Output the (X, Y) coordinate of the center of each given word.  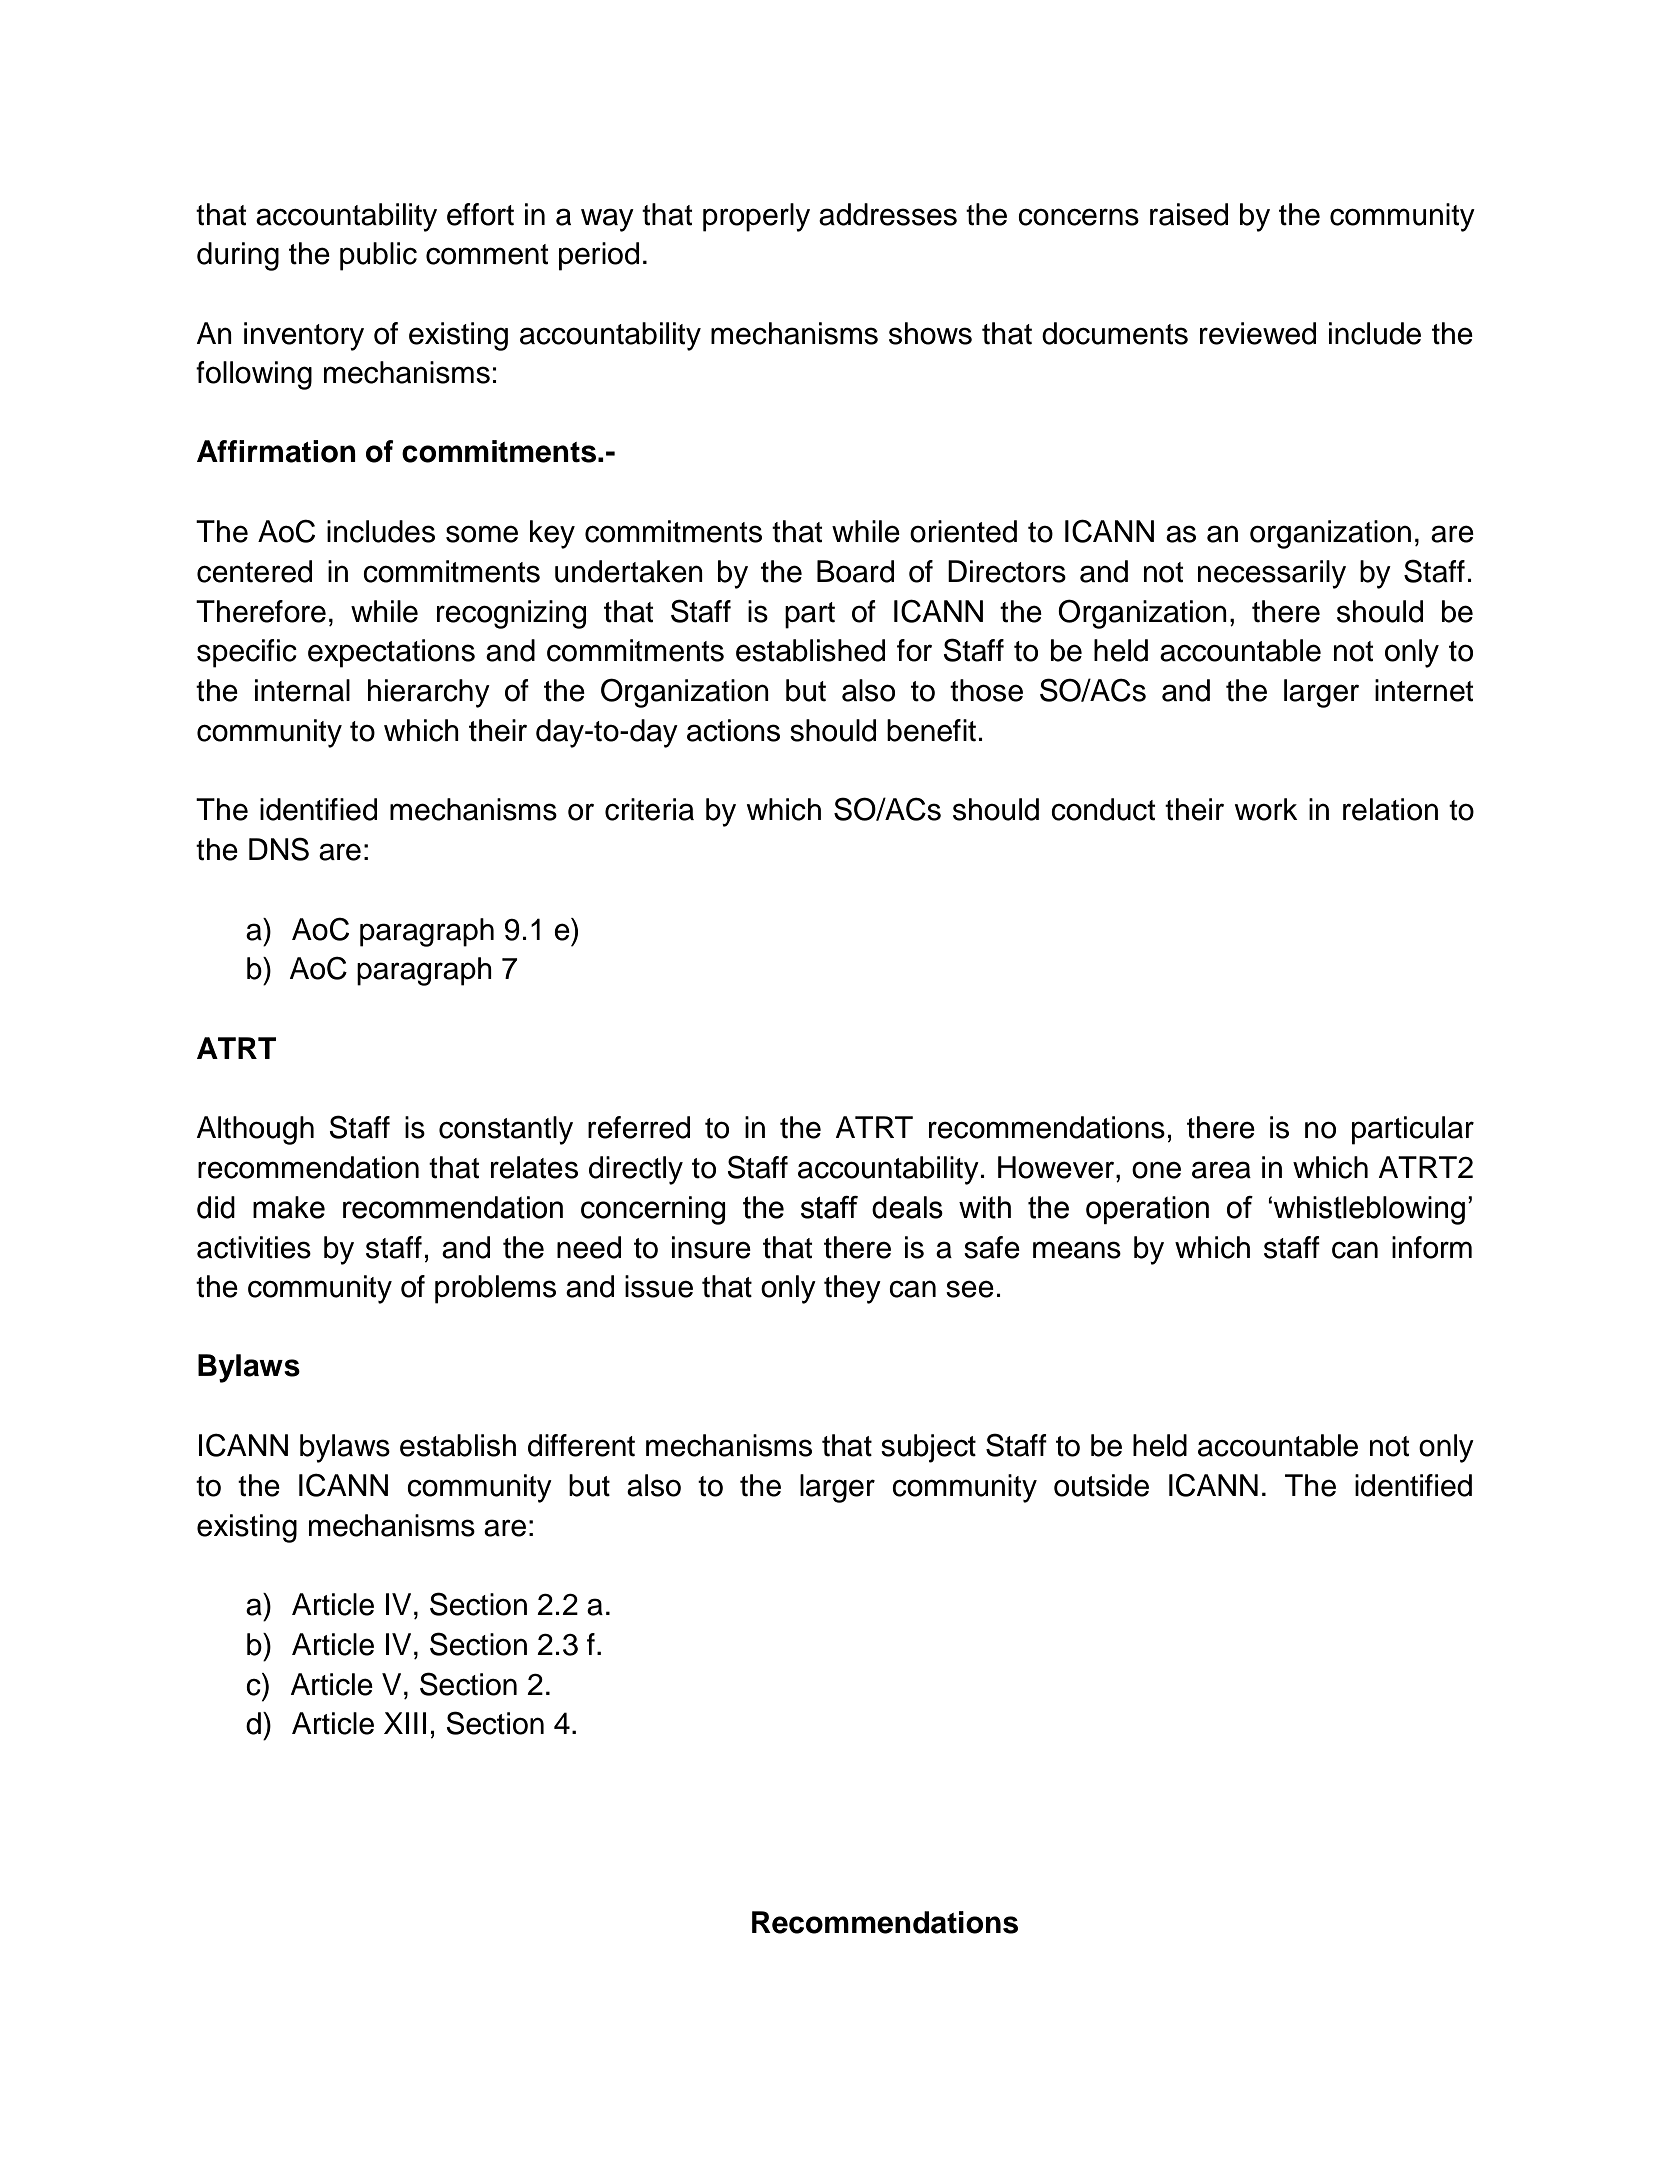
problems (495, 1289)
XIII (405, 1723)
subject (928, 1448)
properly (756, 217)
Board (855, 571)
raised (1189, 214)
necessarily (1272, 574)
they (852, 1289)
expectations (391, 653)
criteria (649, 809)
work (1266, 809)
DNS (279, 849)
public (378, 256)
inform (1432, 1247)
